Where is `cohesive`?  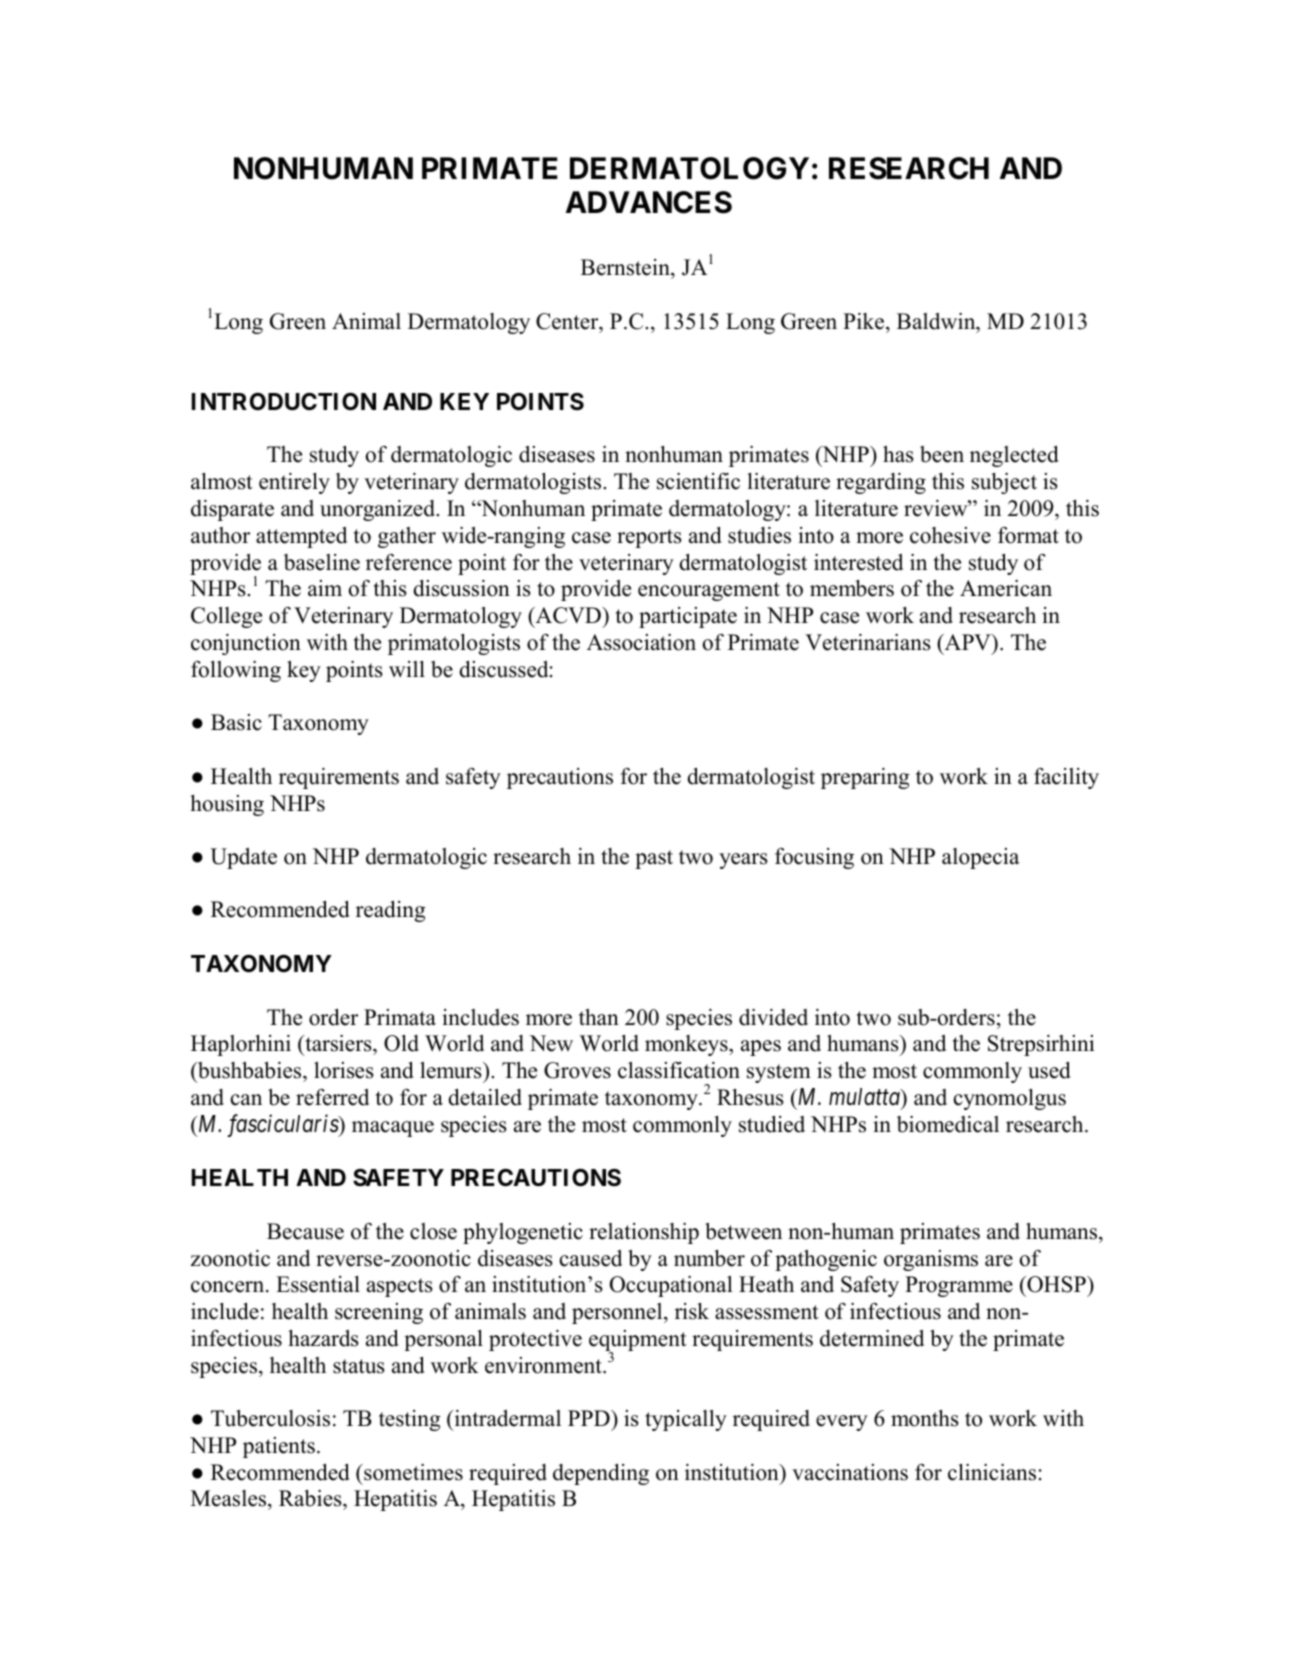
cohesive is located at coordinates (950, 535).
